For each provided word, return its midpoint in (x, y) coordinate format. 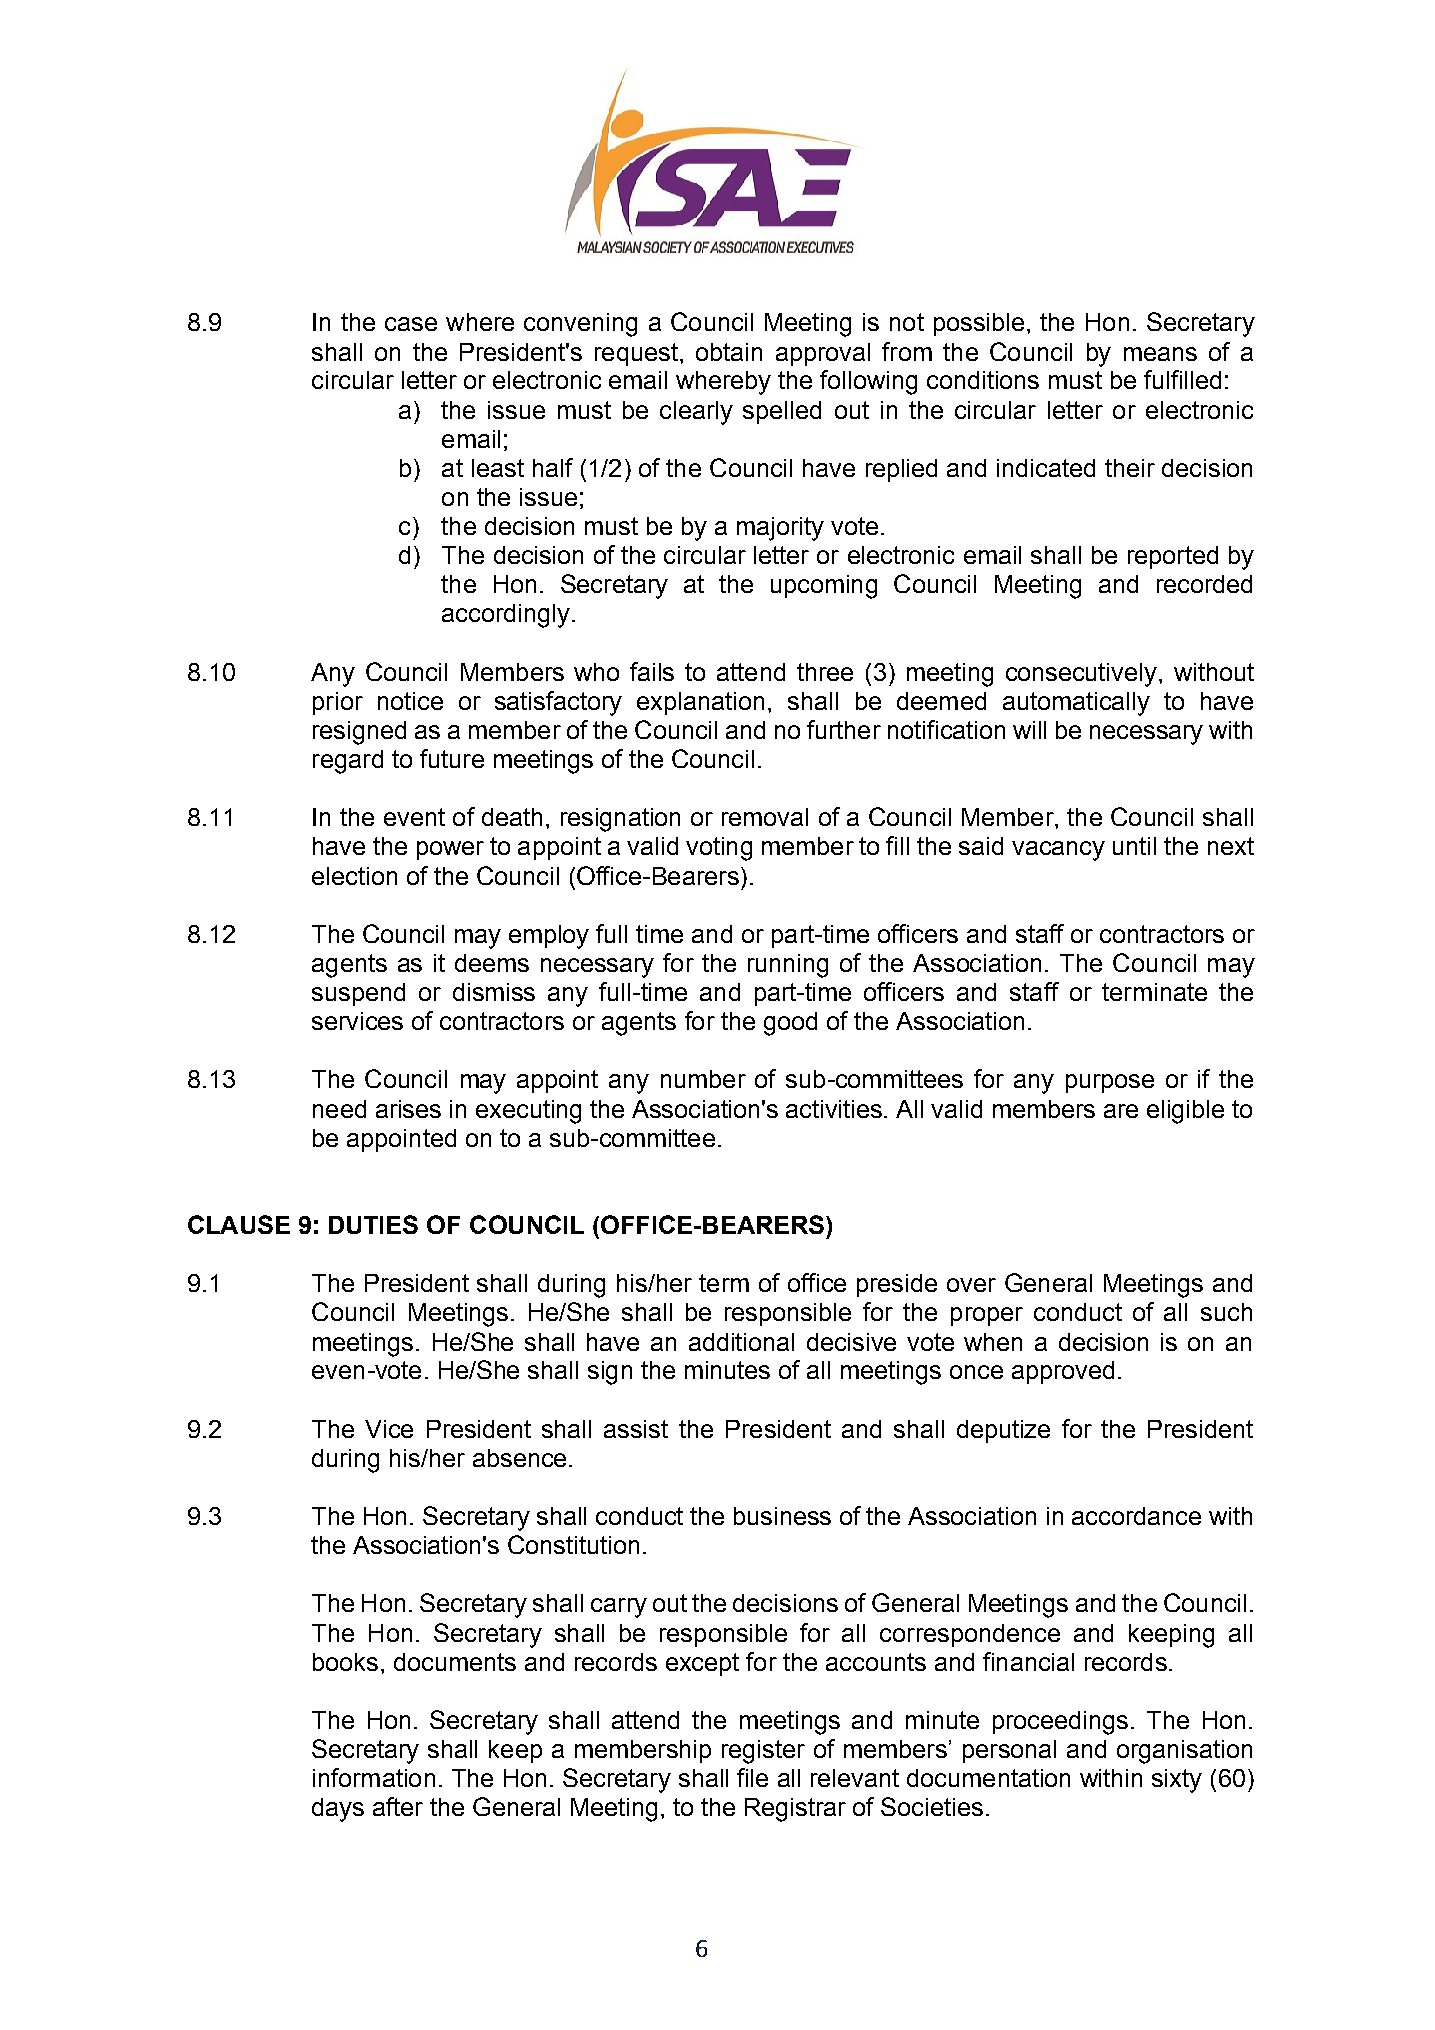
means (1160, 354)
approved (1063, 1372)
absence (519, 1458)
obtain (729, 352)
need (339, 1109)
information (374, 1777)
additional (741, 1342)
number (703, 1079)
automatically (1076, 704)
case (411, 324)
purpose (1110, 1083)
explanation (700, 703)
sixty (1177, 1781)
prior (338, 703)
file (752, 1777)
